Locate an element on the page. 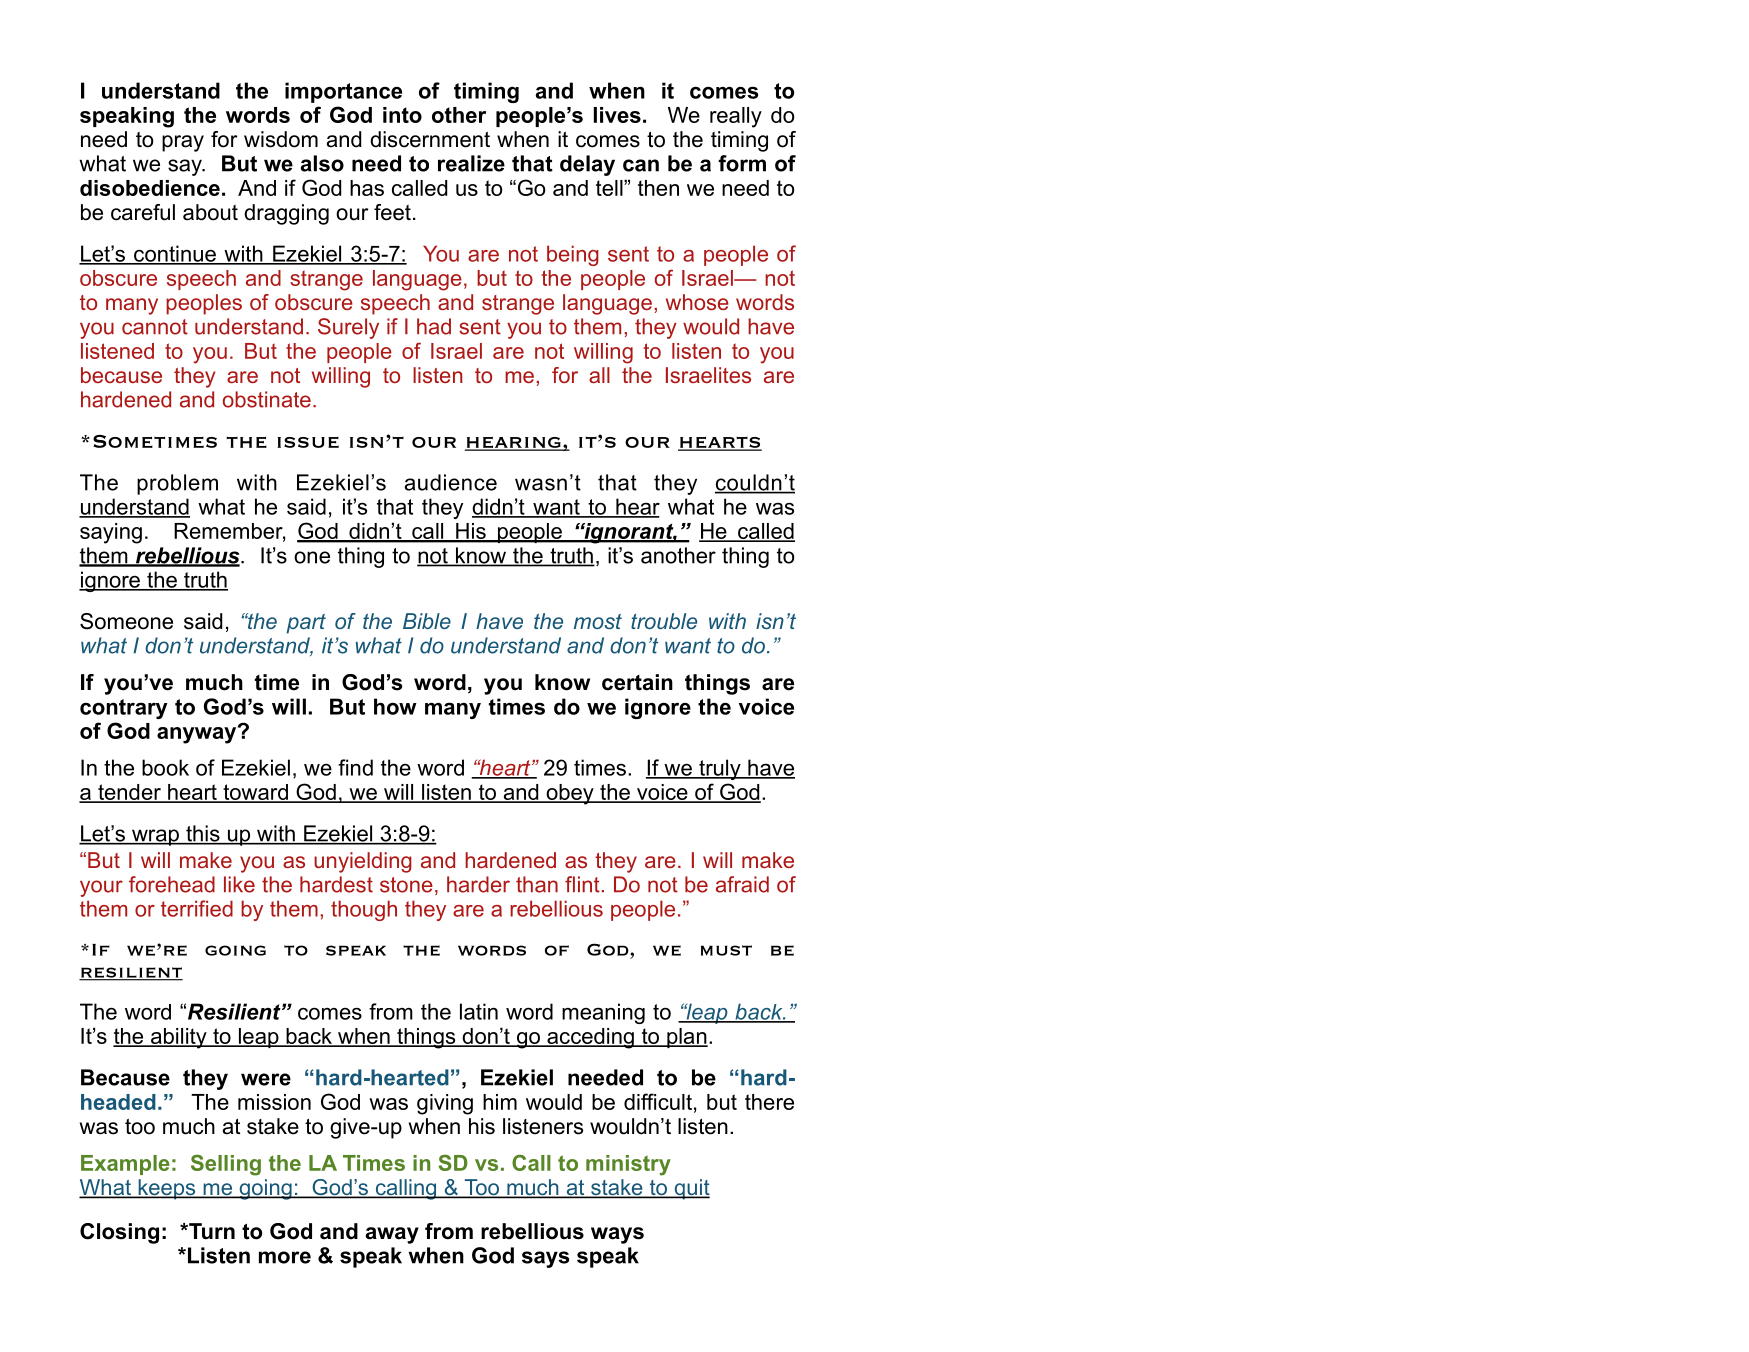 The height and width of the page is (1352, 1749). audience is located at coordinates (451, 482).
